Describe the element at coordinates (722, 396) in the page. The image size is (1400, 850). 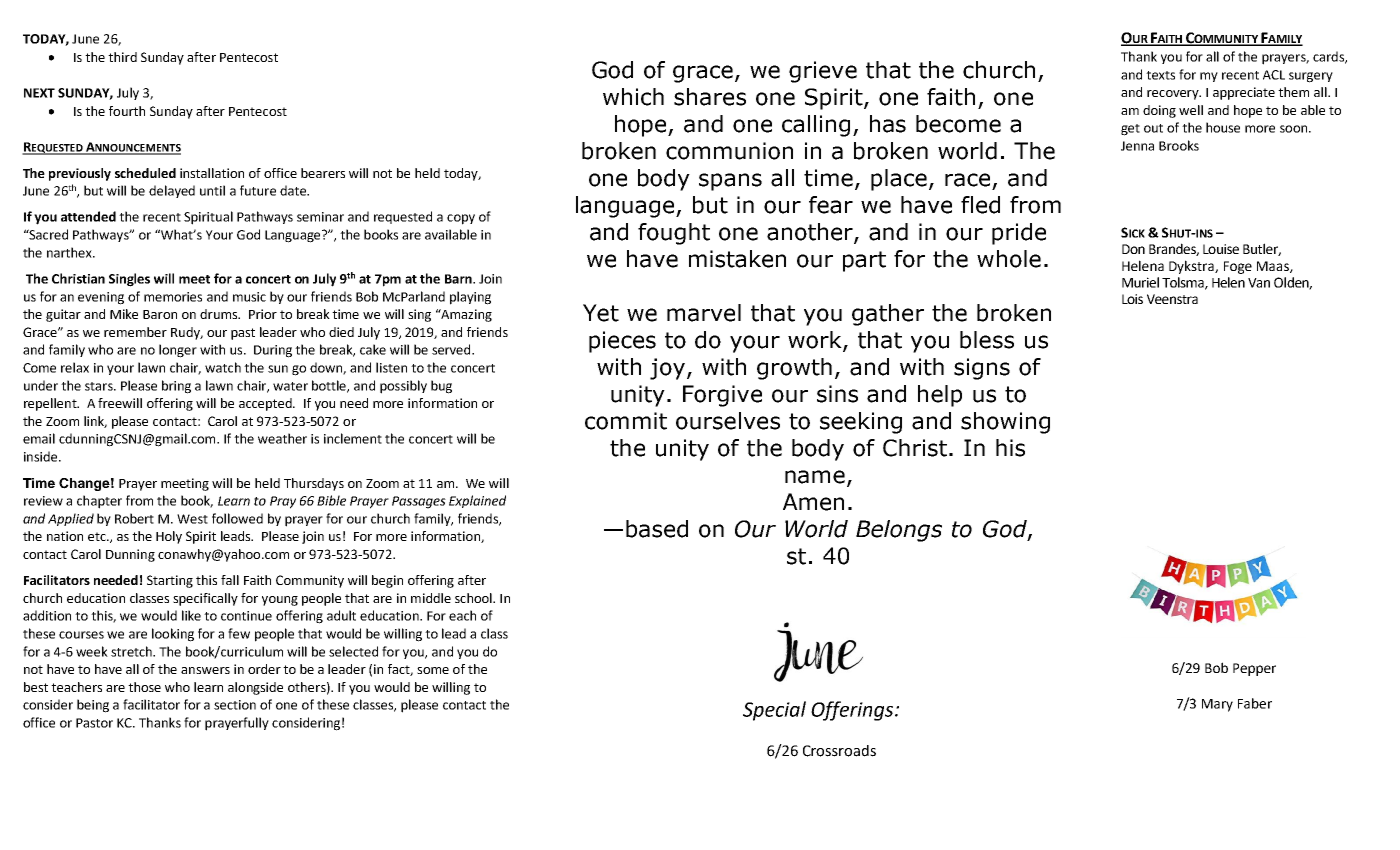
I see `Forgive` at that location.
